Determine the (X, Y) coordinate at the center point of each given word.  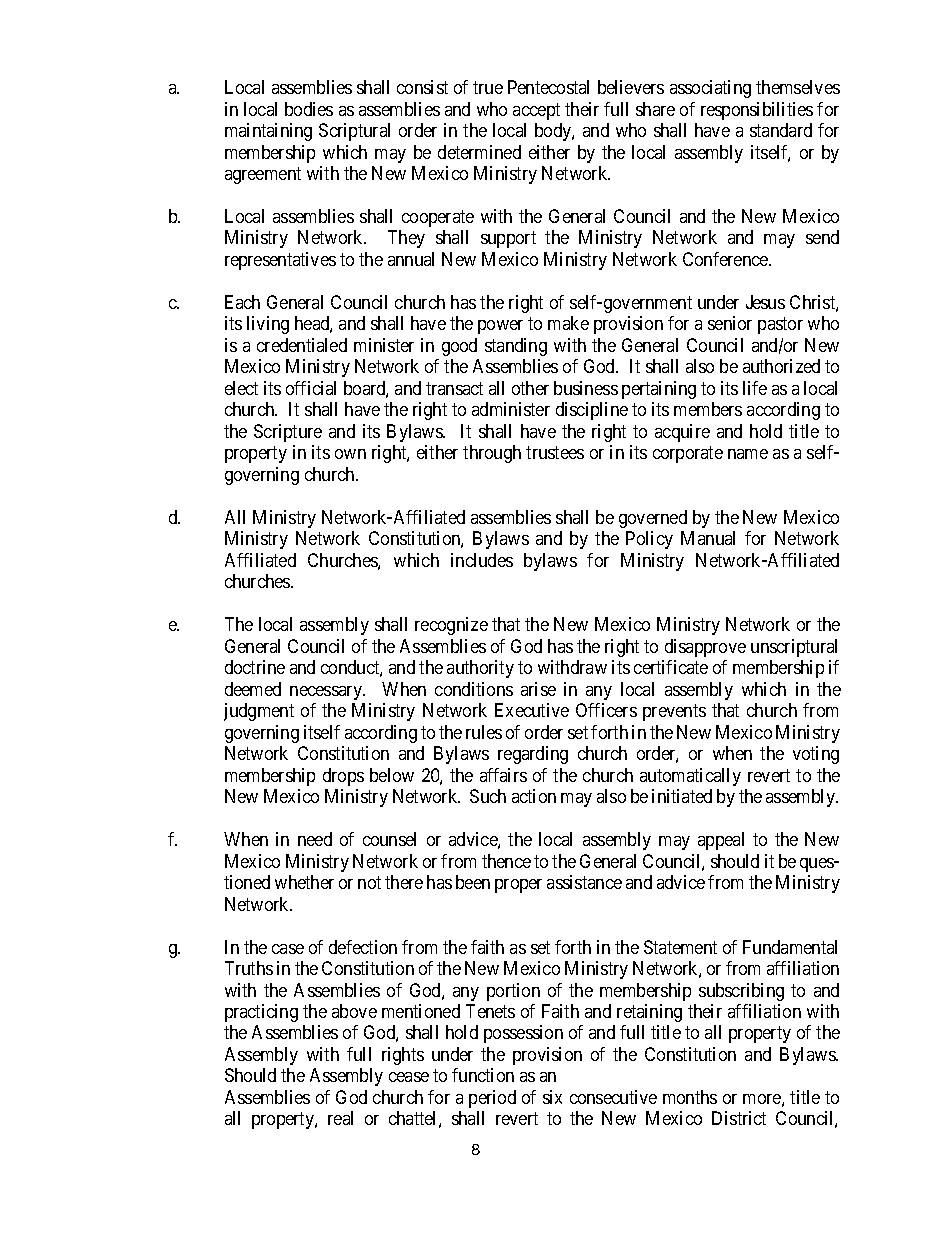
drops (343, 777)
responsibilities (757, 111)
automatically (690, 777)
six (552, 1097)
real (340, 1118)
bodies (309, 109)
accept (536, 111)
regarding (533, 755)
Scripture (288, 433)
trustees (555, 453)
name (748, 454)
